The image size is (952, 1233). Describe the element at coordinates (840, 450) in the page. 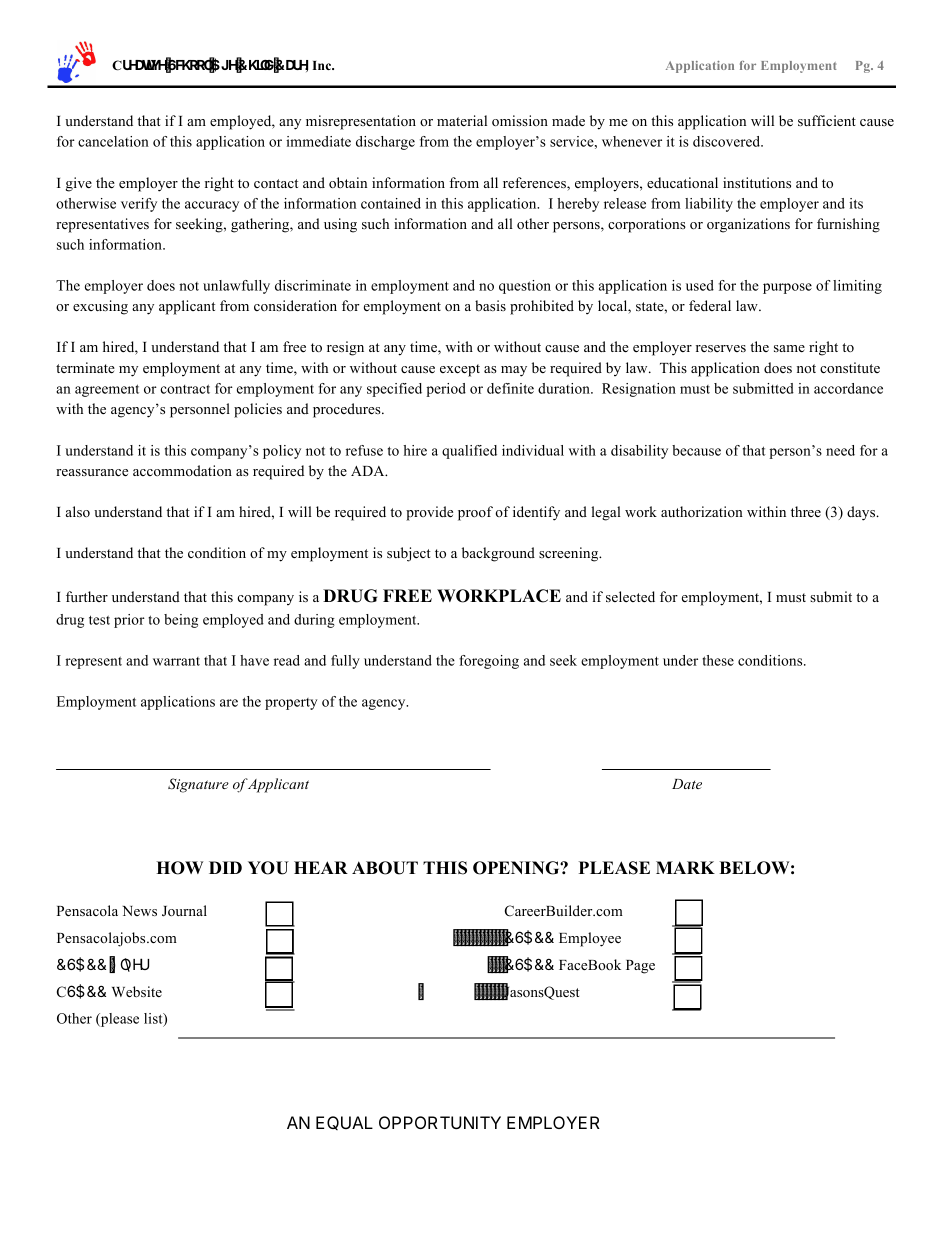

I see `need` at that location.
